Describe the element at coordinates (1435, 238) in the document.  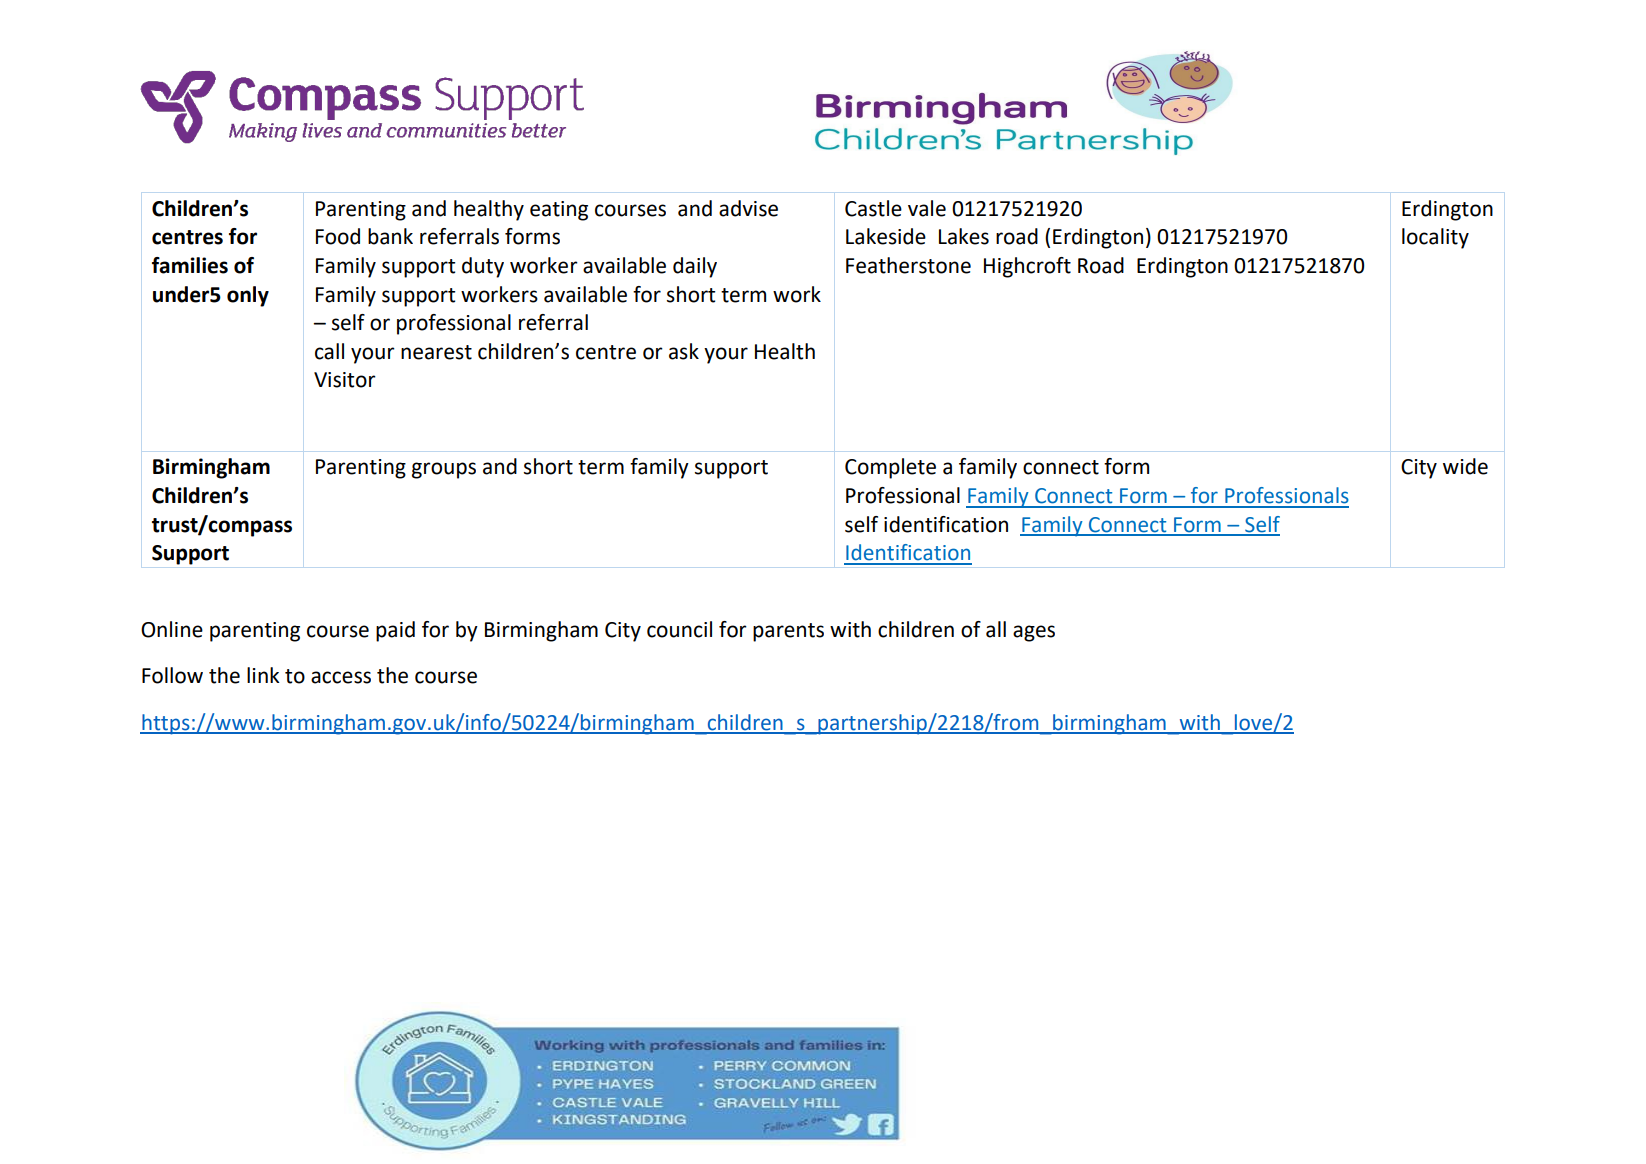
I see `locality` at that location.
